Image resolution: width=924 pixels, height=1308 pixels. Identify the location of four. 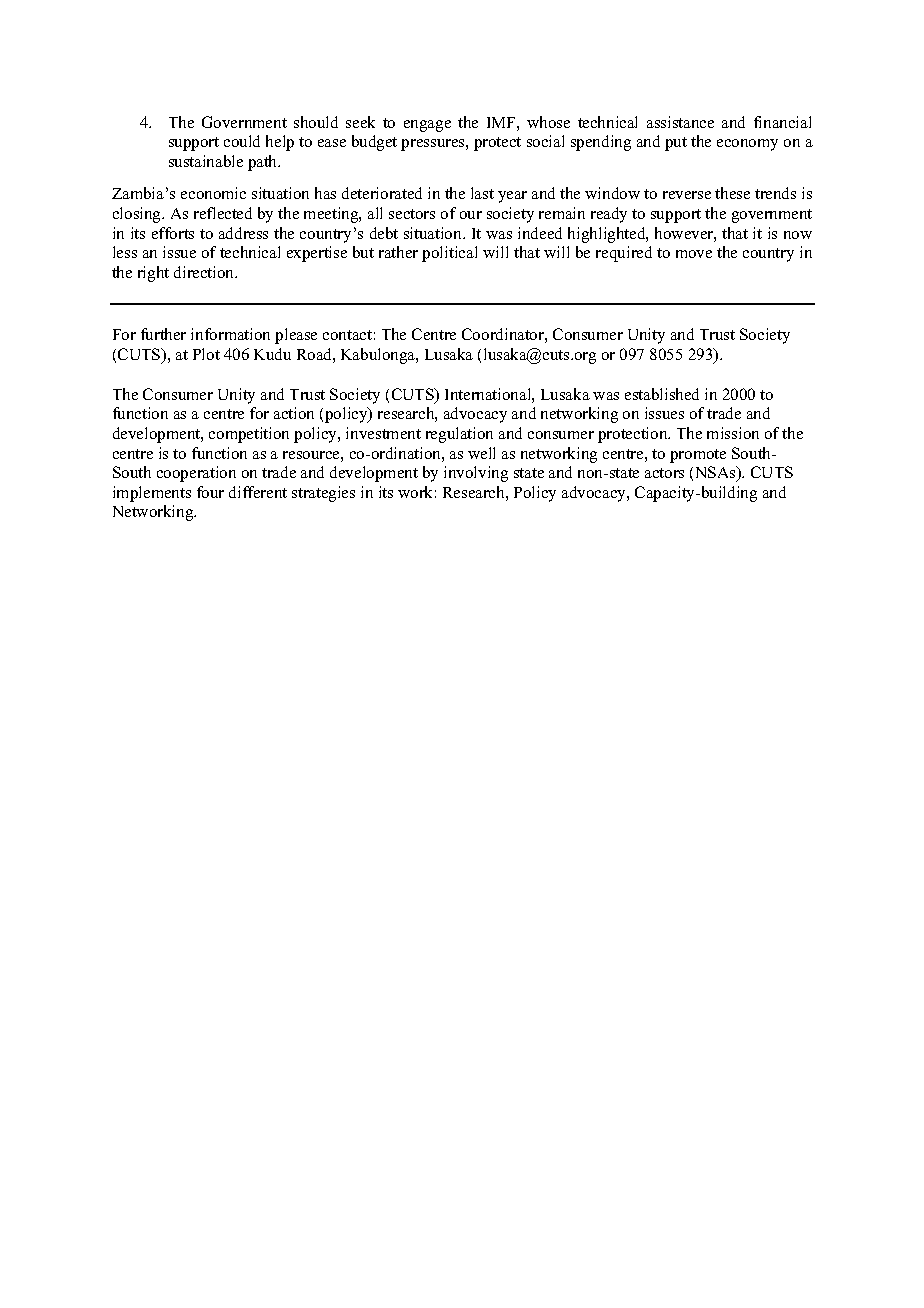
(210, 492).
